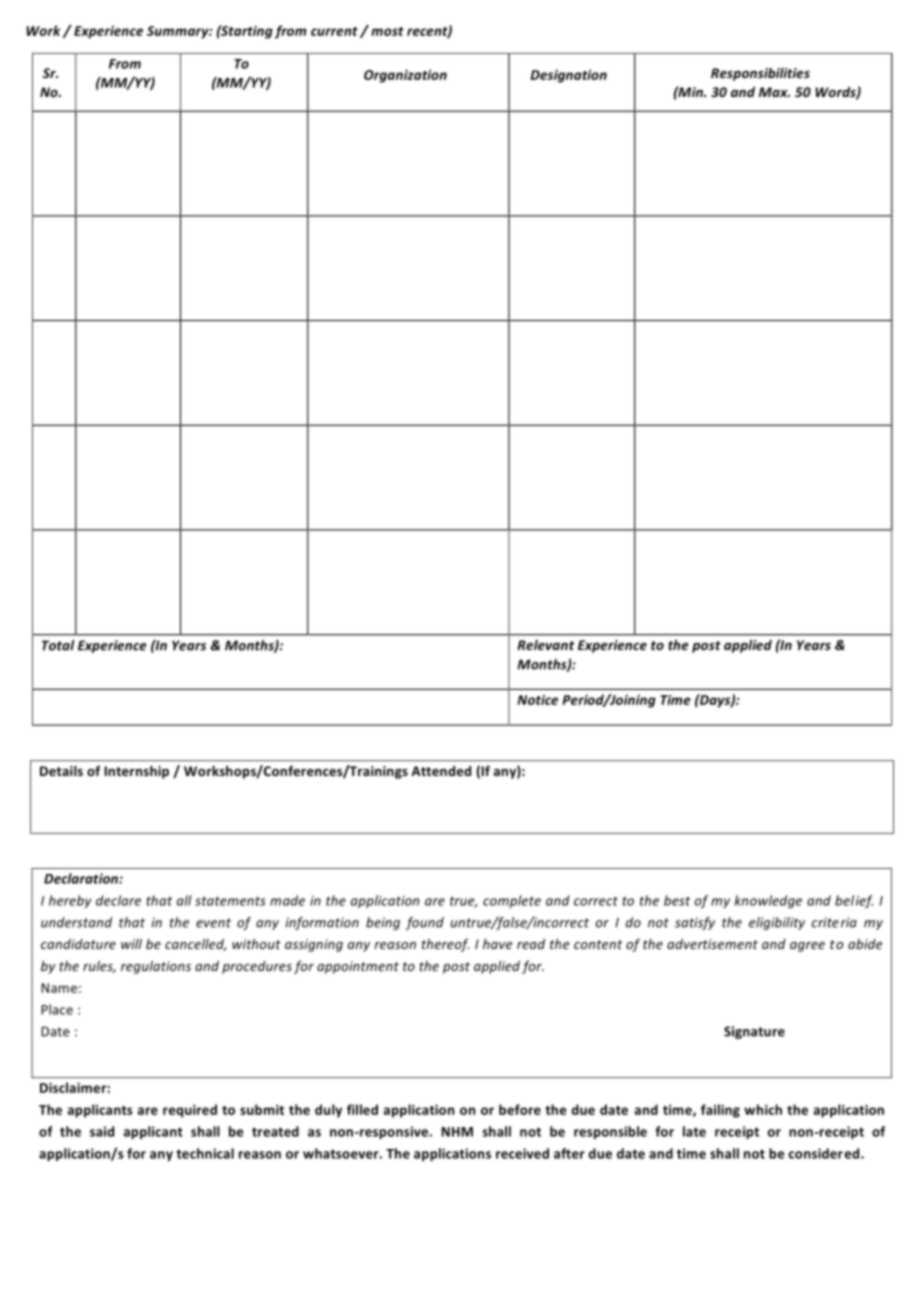 The width and height of the screenshot is (924, 1308). I want to click on current, so click(334, 31).
